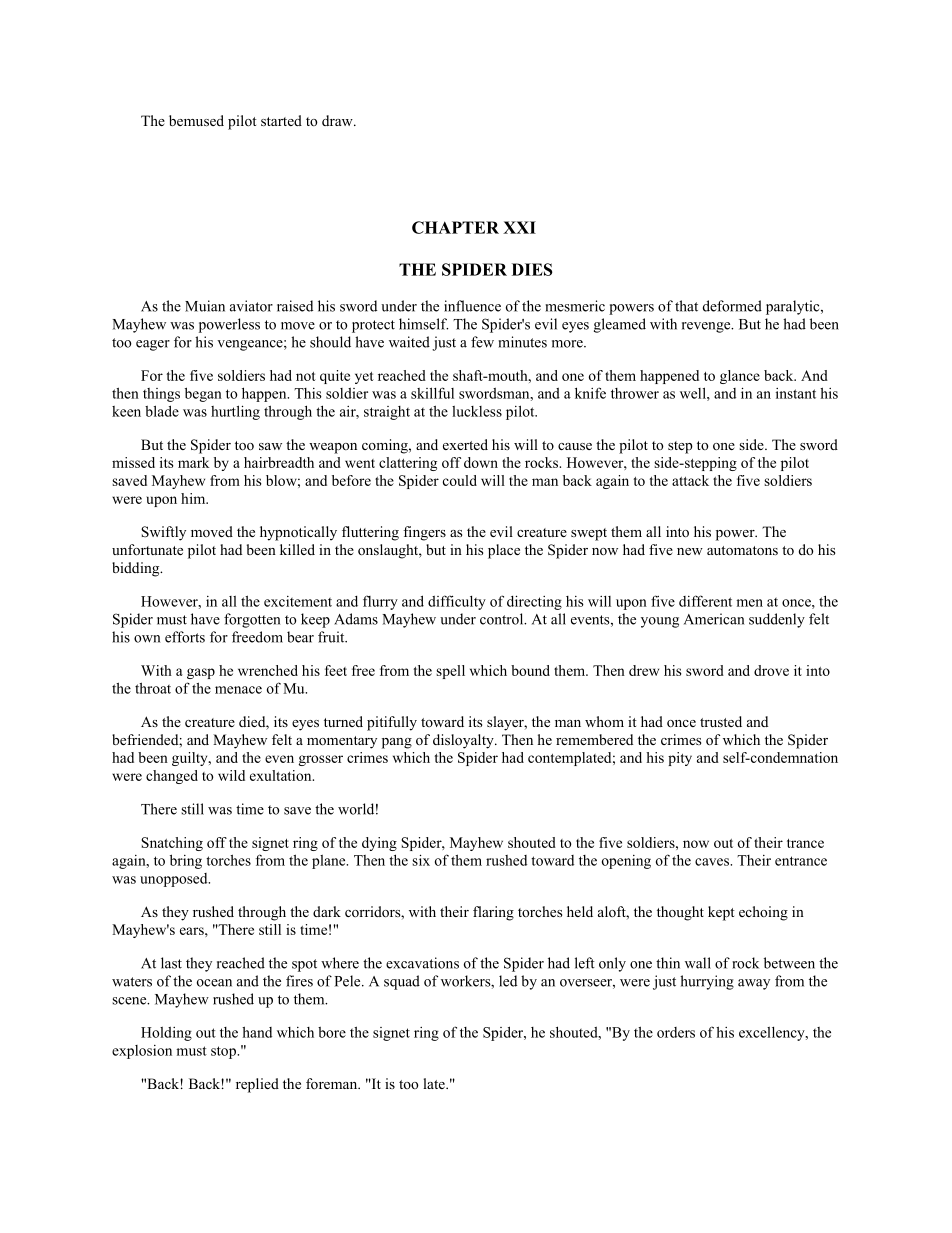 The image size is (952, 1233). Describe the element at coordinates (196, 120) in the document. I see `bemused` at that location.
